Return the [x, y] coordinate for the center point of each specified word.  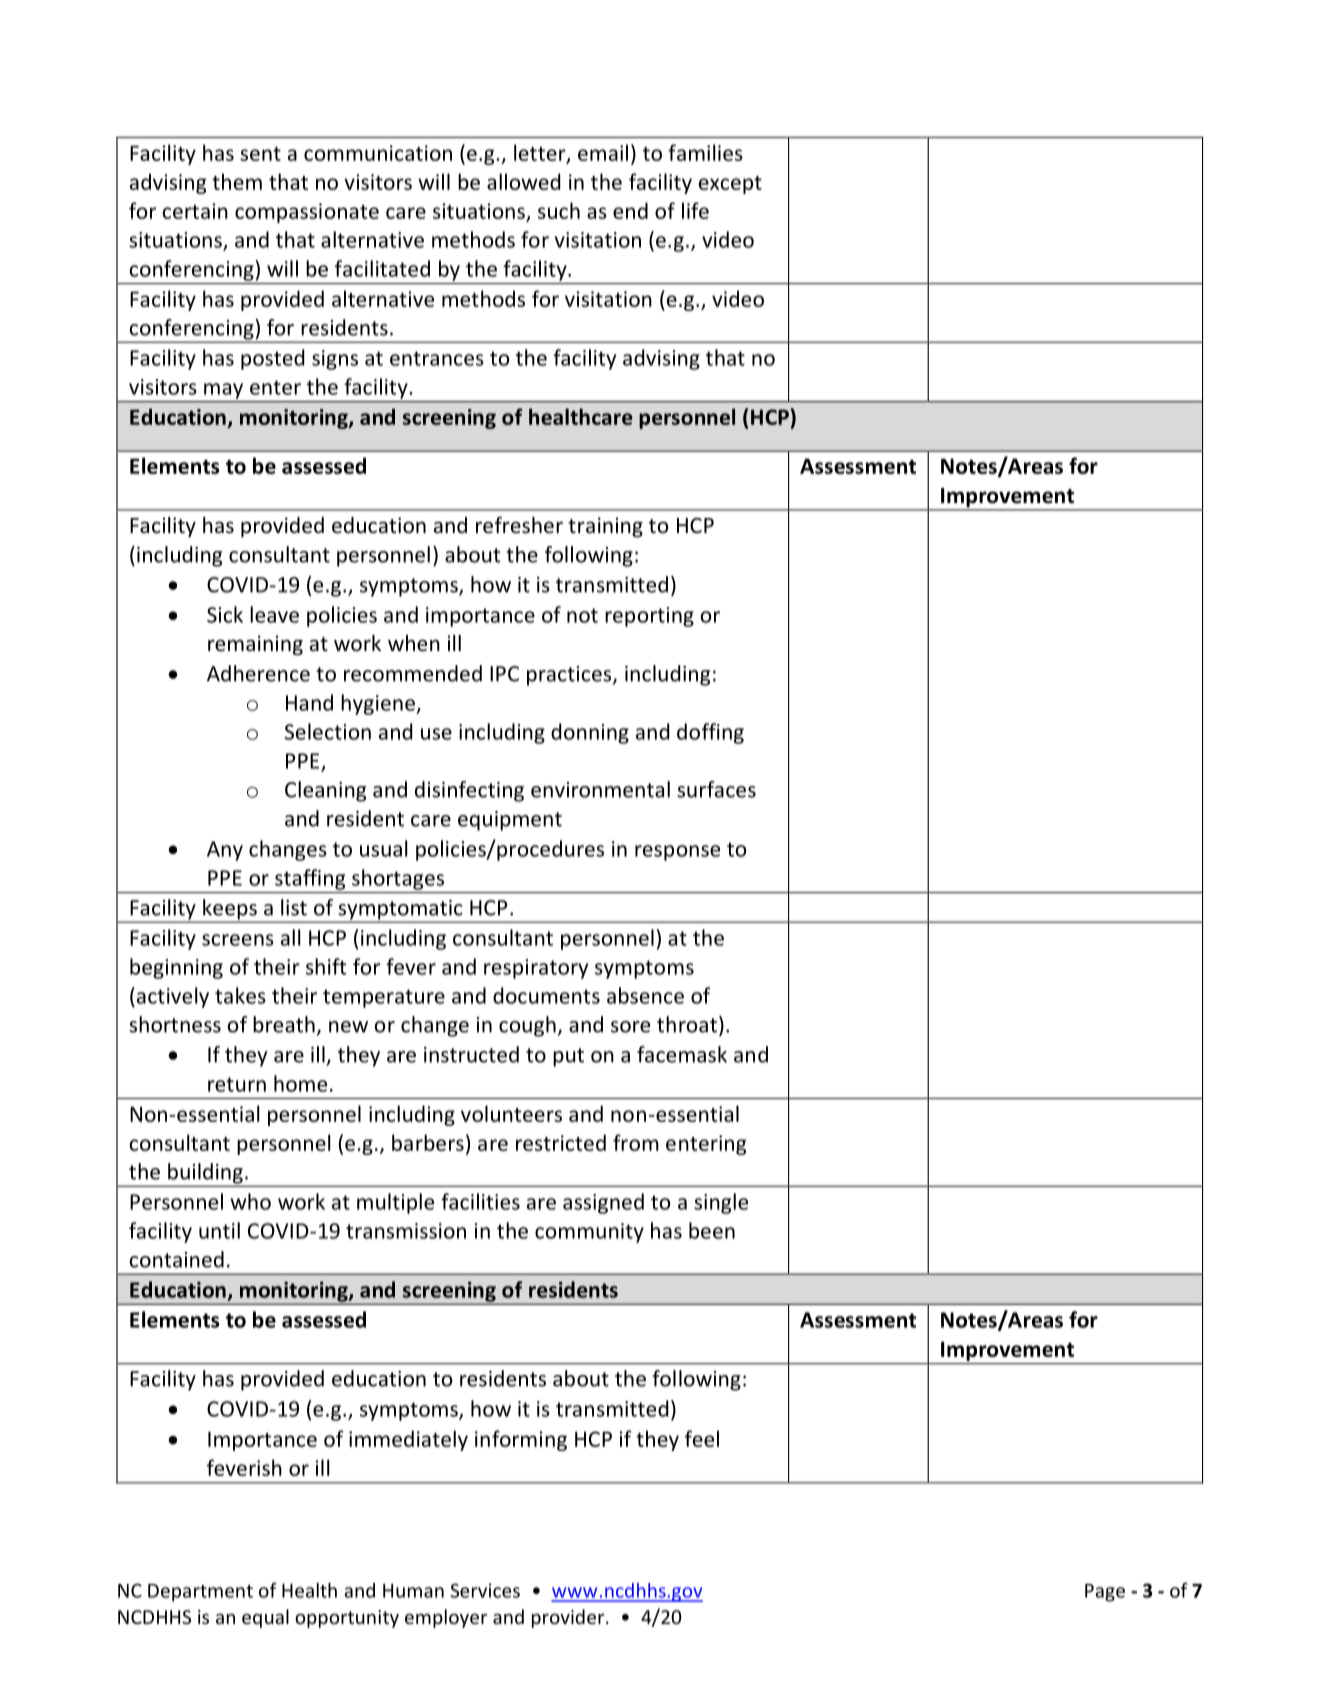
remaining [255, 645]
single [721, 1203]
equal [265, 1618]
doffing [710, 733]
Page [1105, 1593]
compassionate [307, 213]
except [730, 185]
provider [569, 1618]
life [695, 210]
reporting [649, 617]
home [300, 1083]
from [636, 1142]
